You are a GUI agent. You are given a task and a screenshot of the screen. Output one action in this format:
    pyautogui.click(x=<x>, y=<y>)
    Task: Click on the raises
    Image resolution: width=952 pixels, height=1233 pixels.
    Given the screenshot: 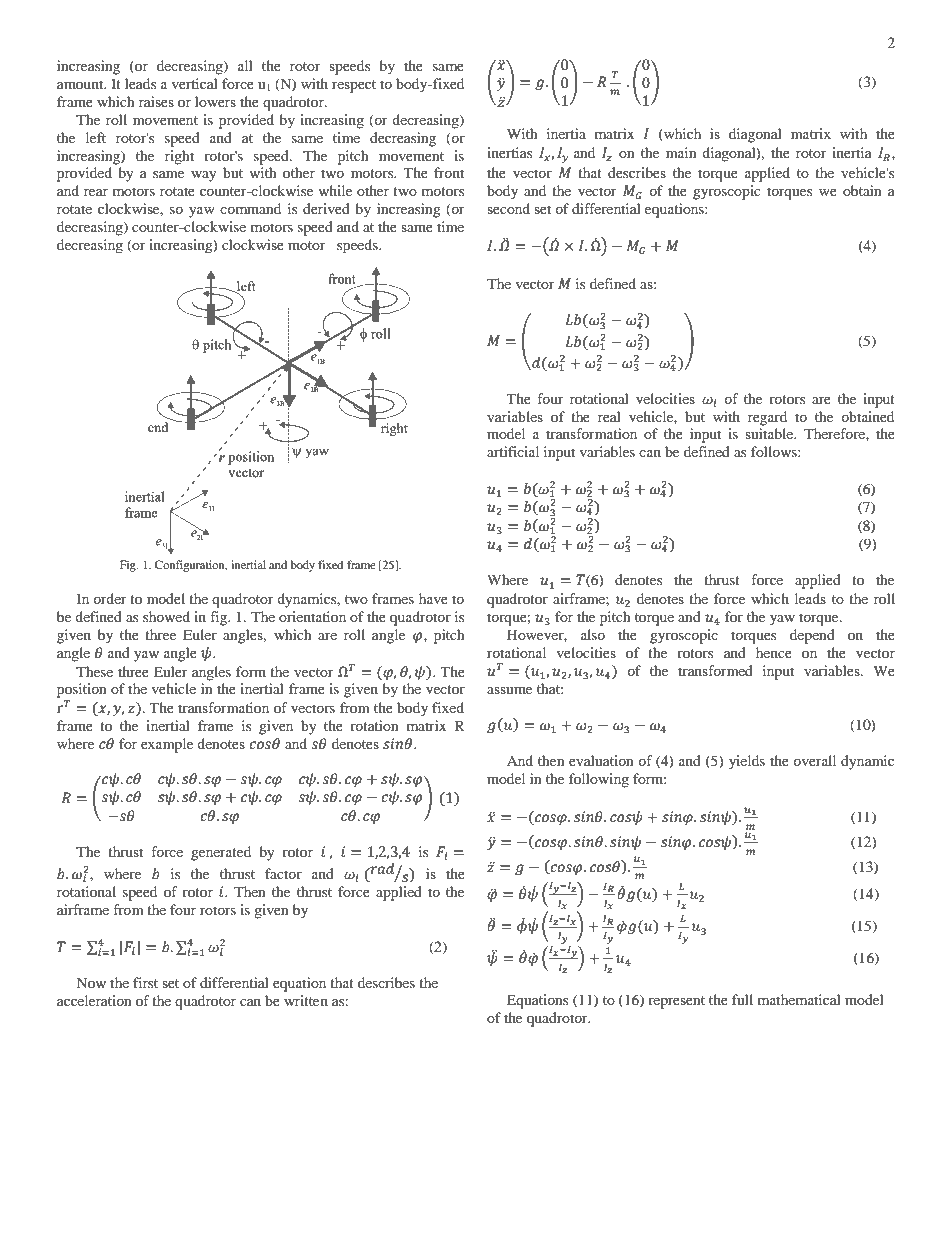 What is the action you would take?
    pyautogui.click(x=156, y=101)
